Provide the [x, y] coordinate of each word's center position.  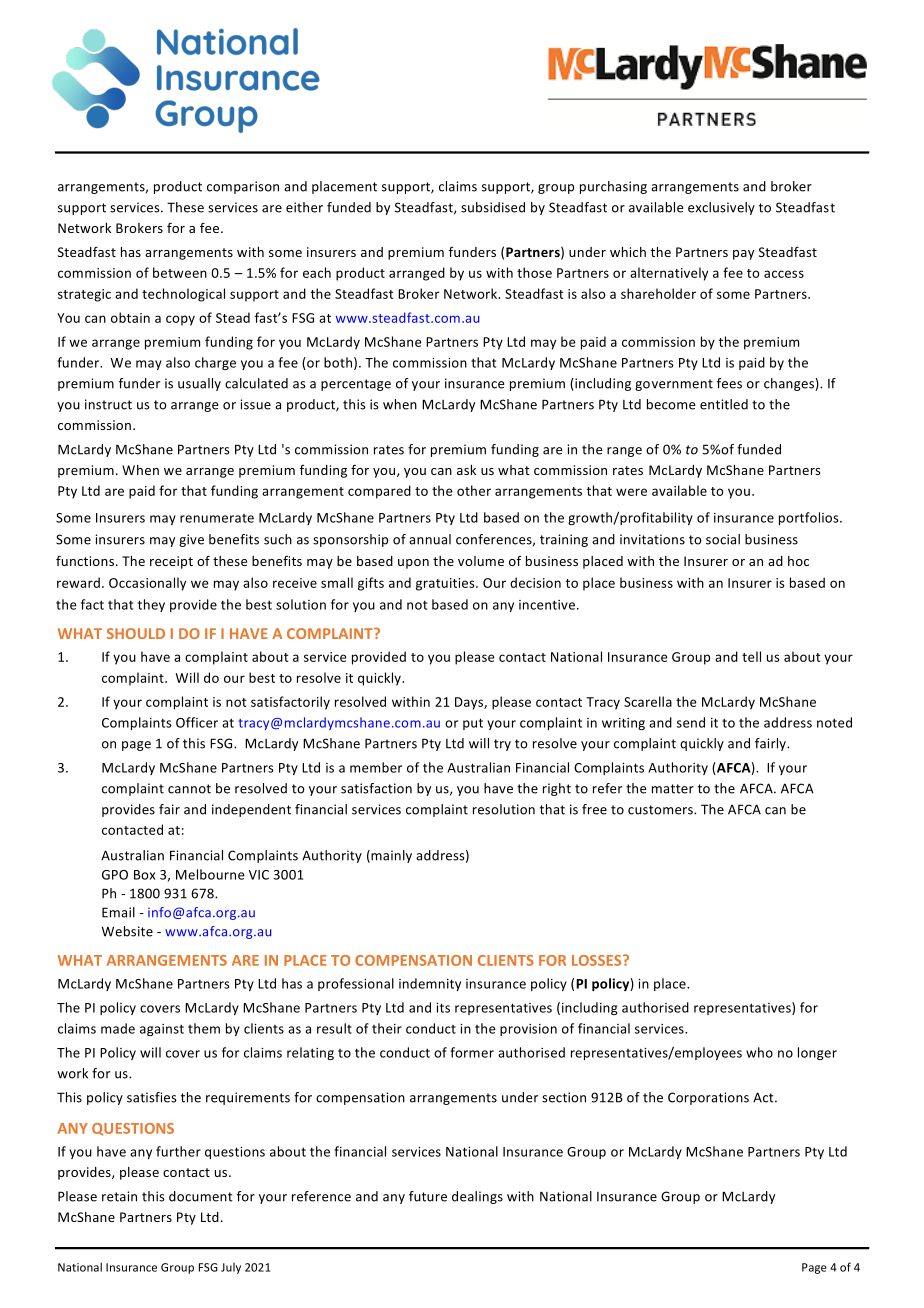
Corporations [708, 1098]
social [723, 539]
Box [144, 875]
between [180, 272]
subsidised [493, 207]
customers [661, 810]
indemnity [430, 984]
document [201, 1196]
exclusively [721, 208]
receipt [171, 562]
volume [481, 561]
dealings [477, 1197]
